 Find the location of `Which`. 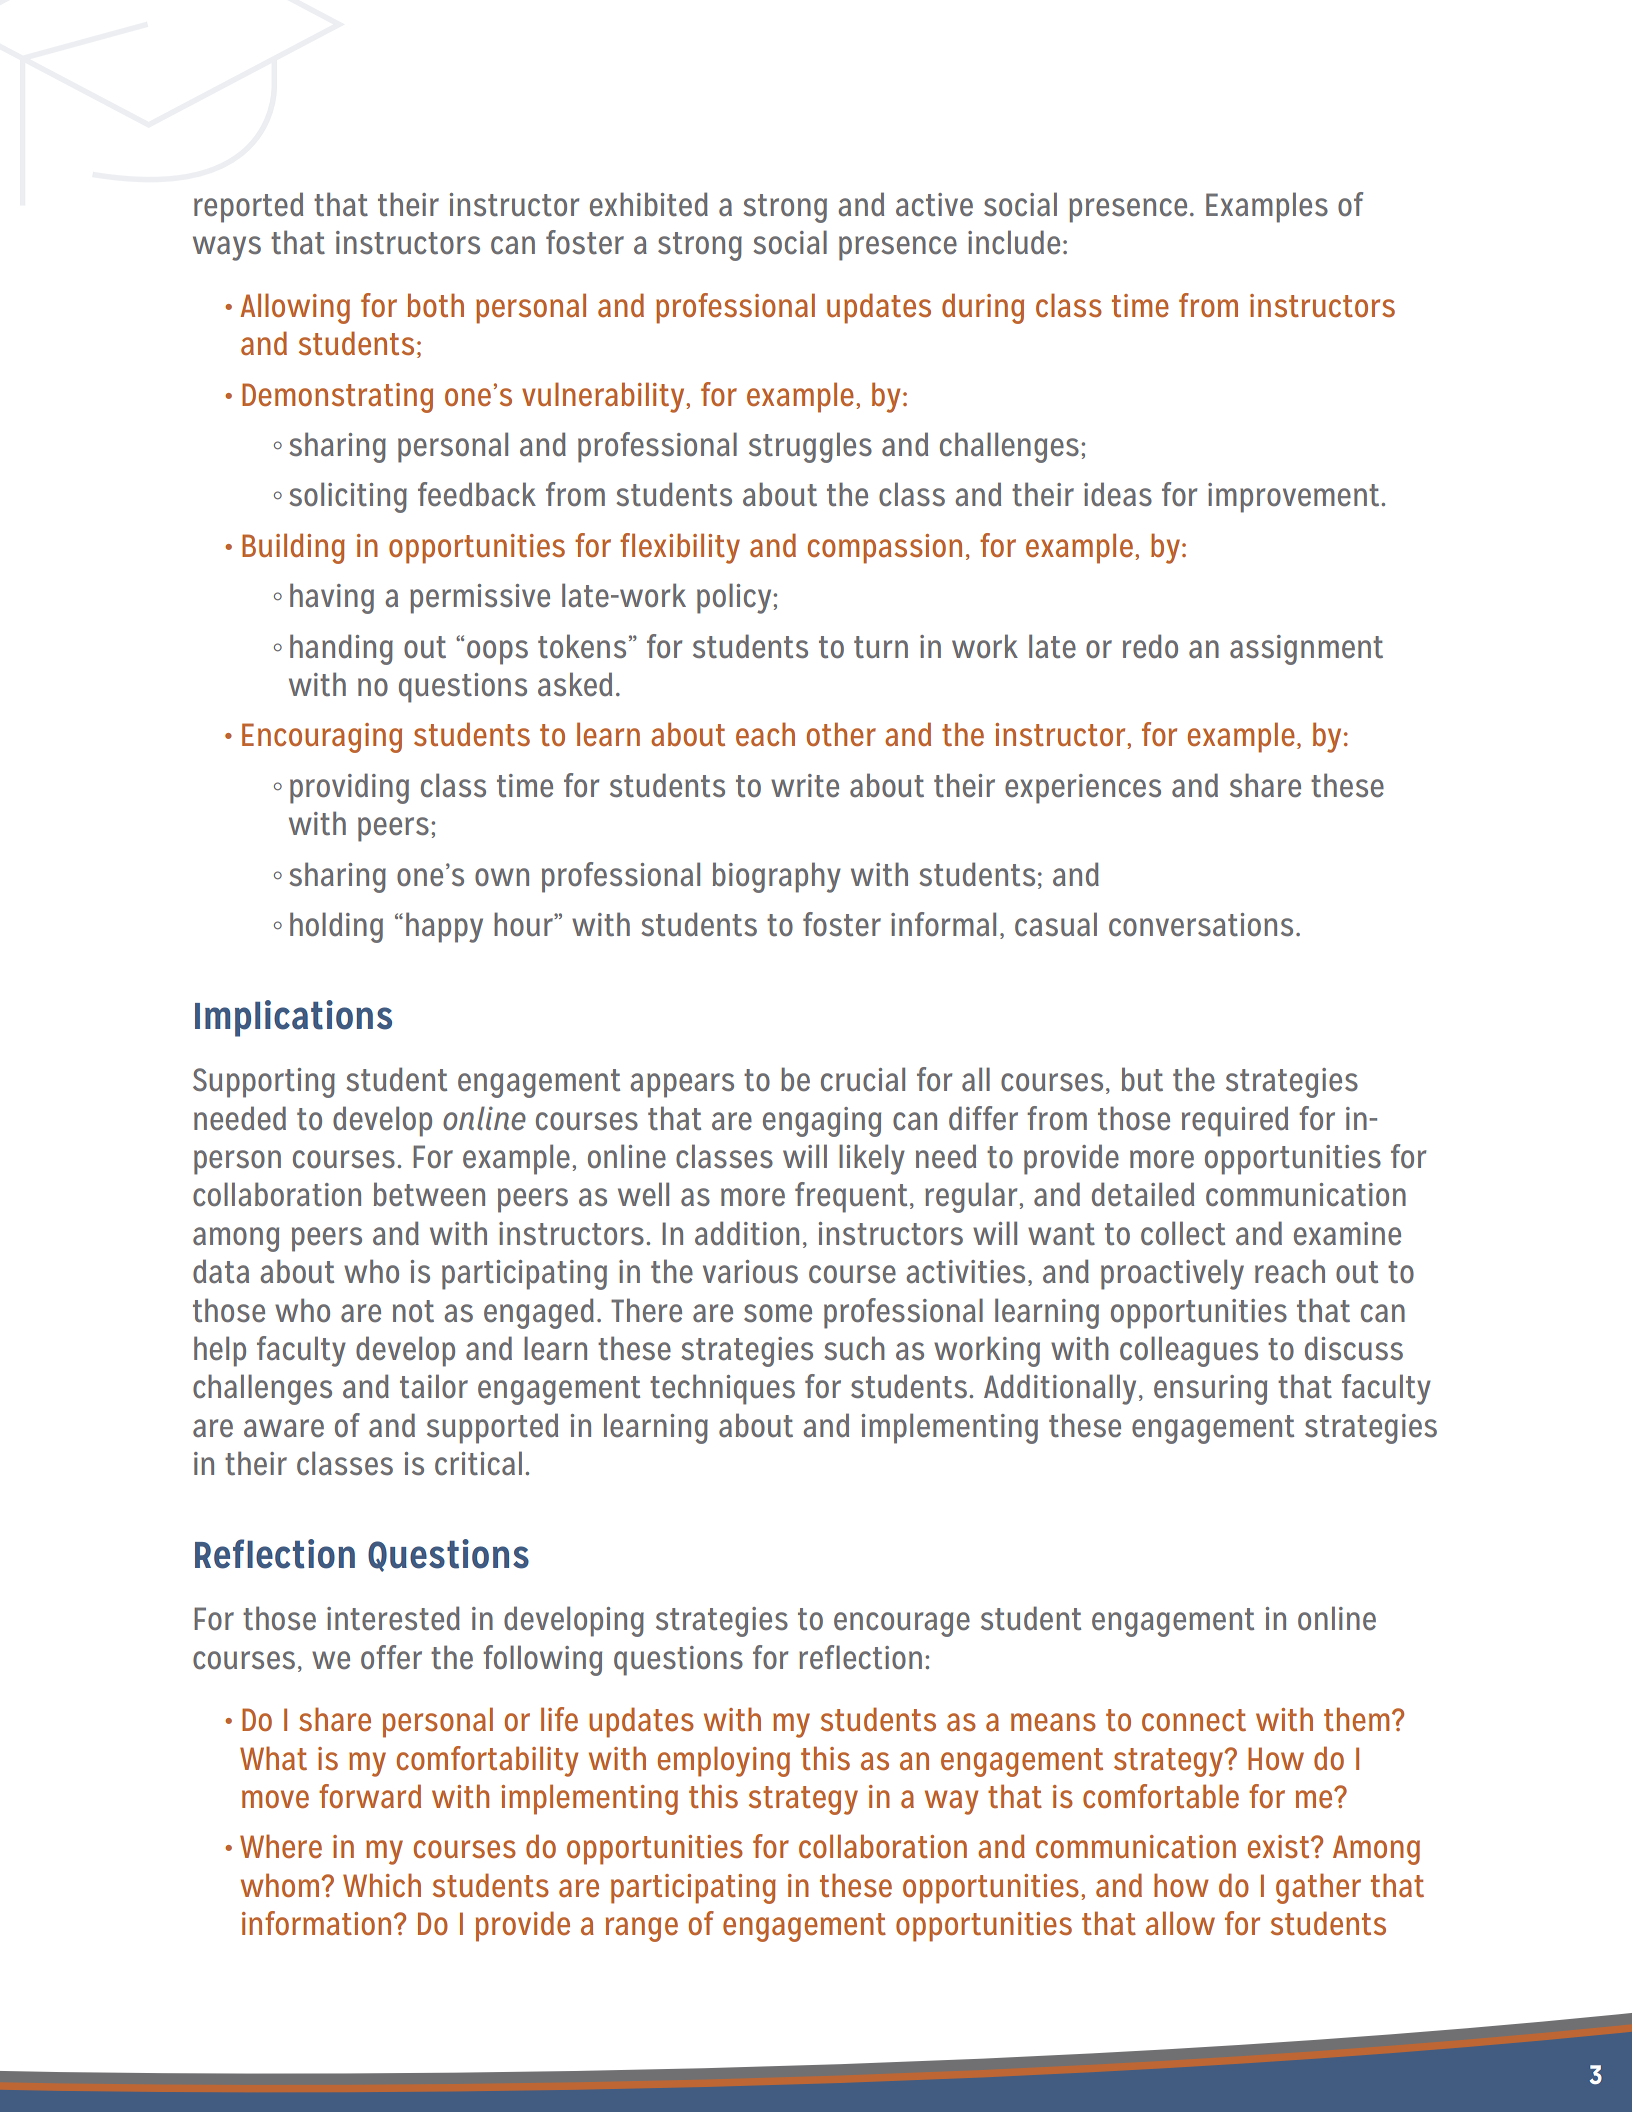

Which is located at coordinates (382, 1885).
